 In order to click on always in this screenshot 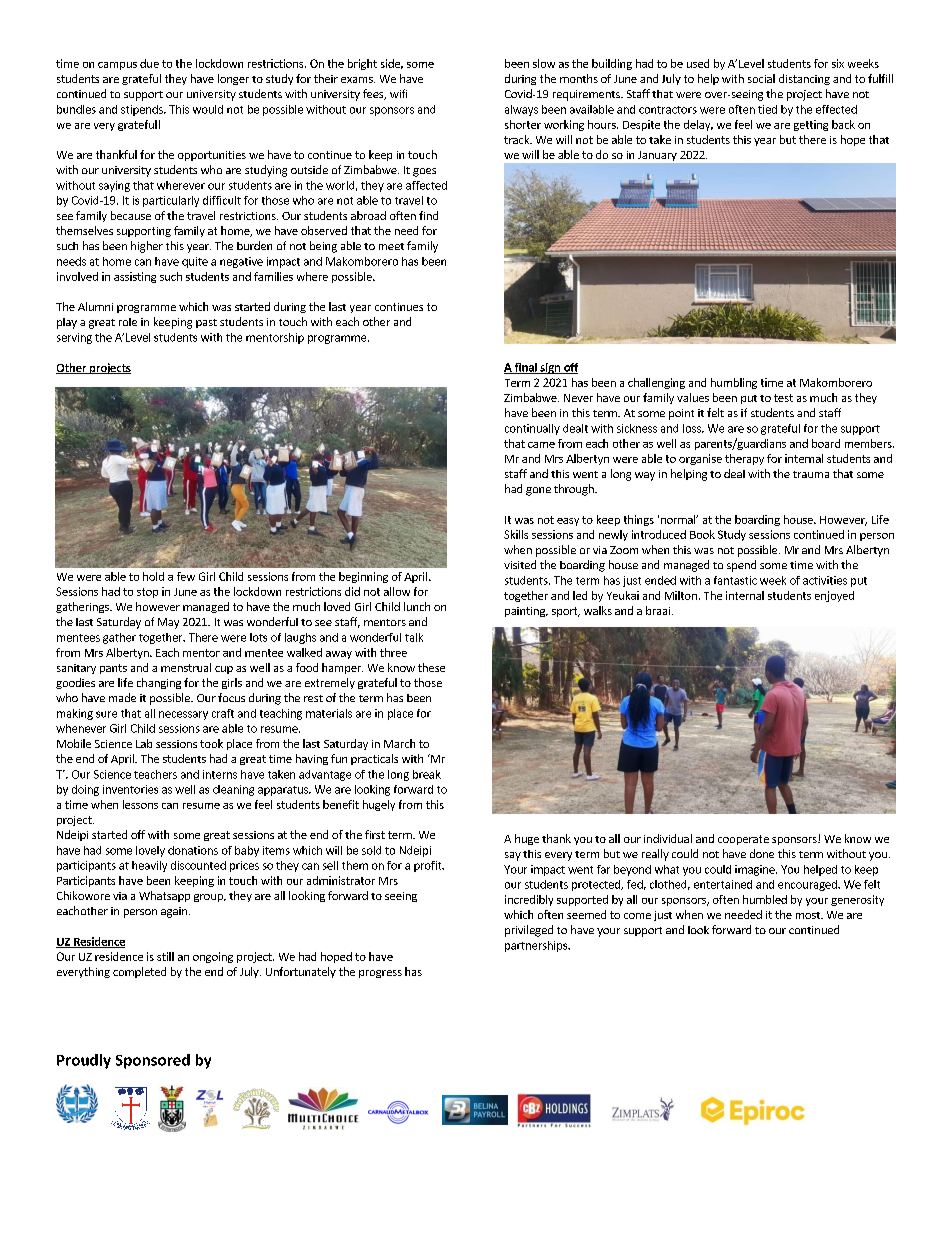, I will do `click(521, 110)`.
